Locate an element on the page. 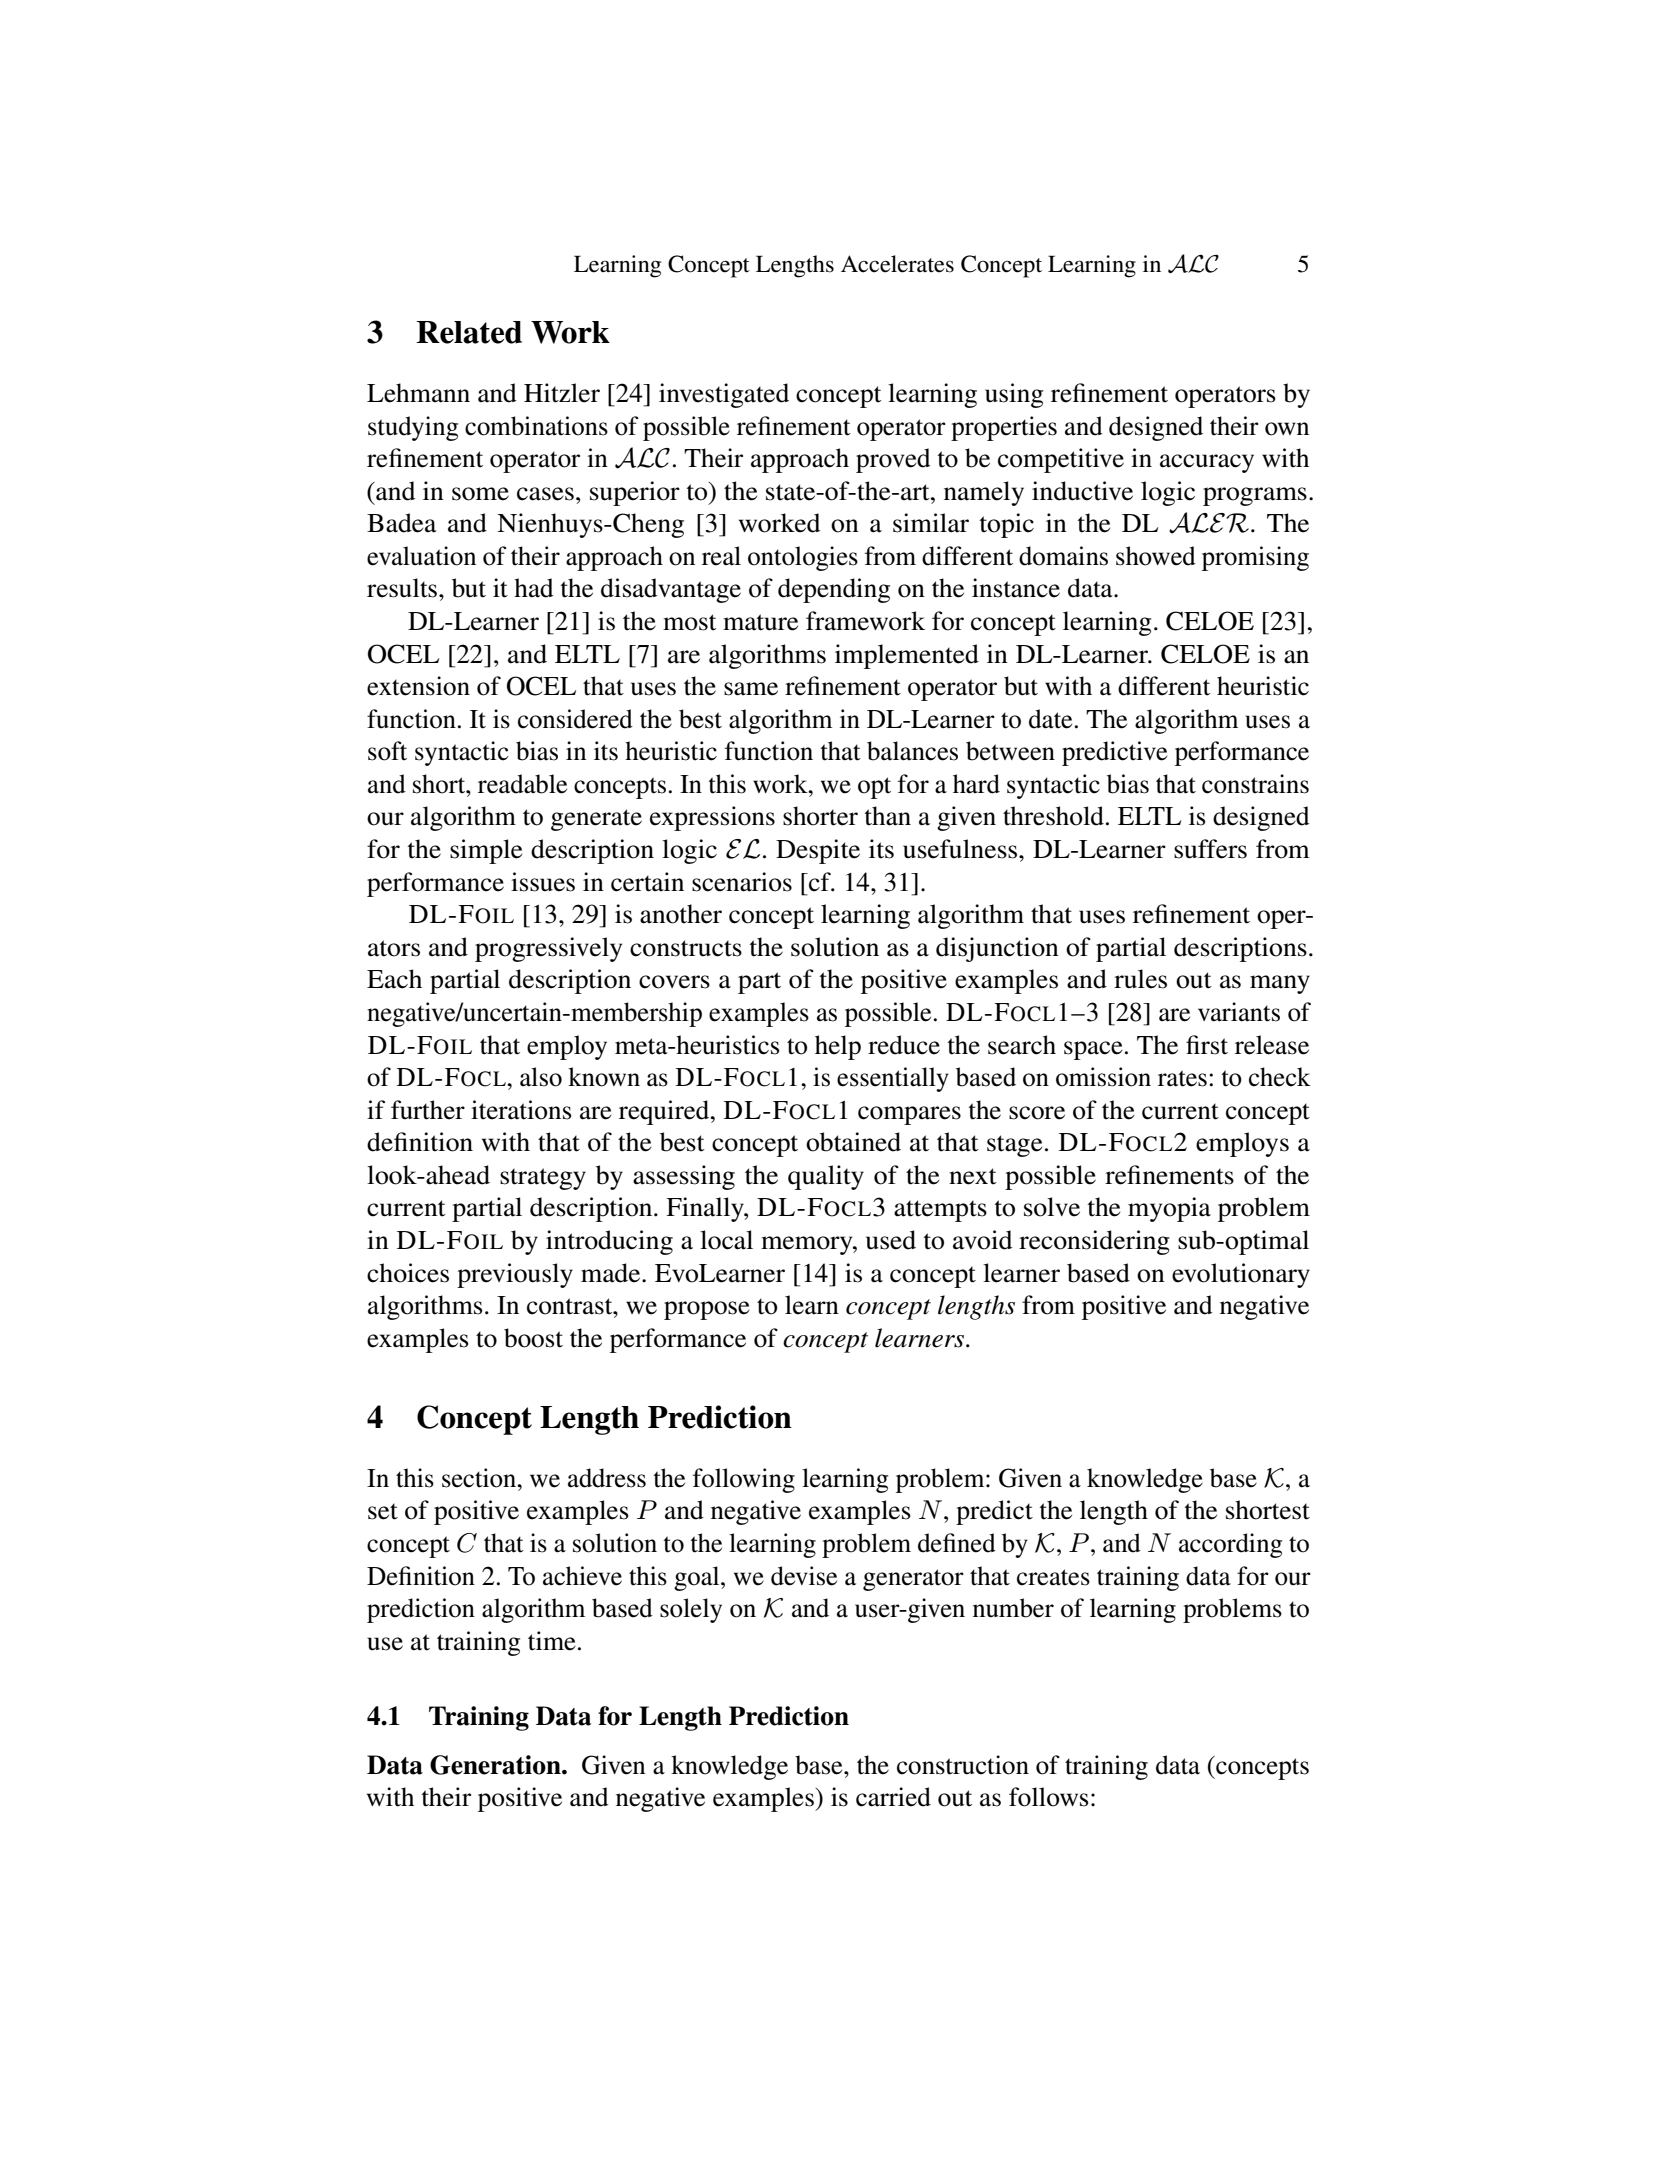 This image has height=2158, width=1668. follows is located at coordinates (1049, 1797).
